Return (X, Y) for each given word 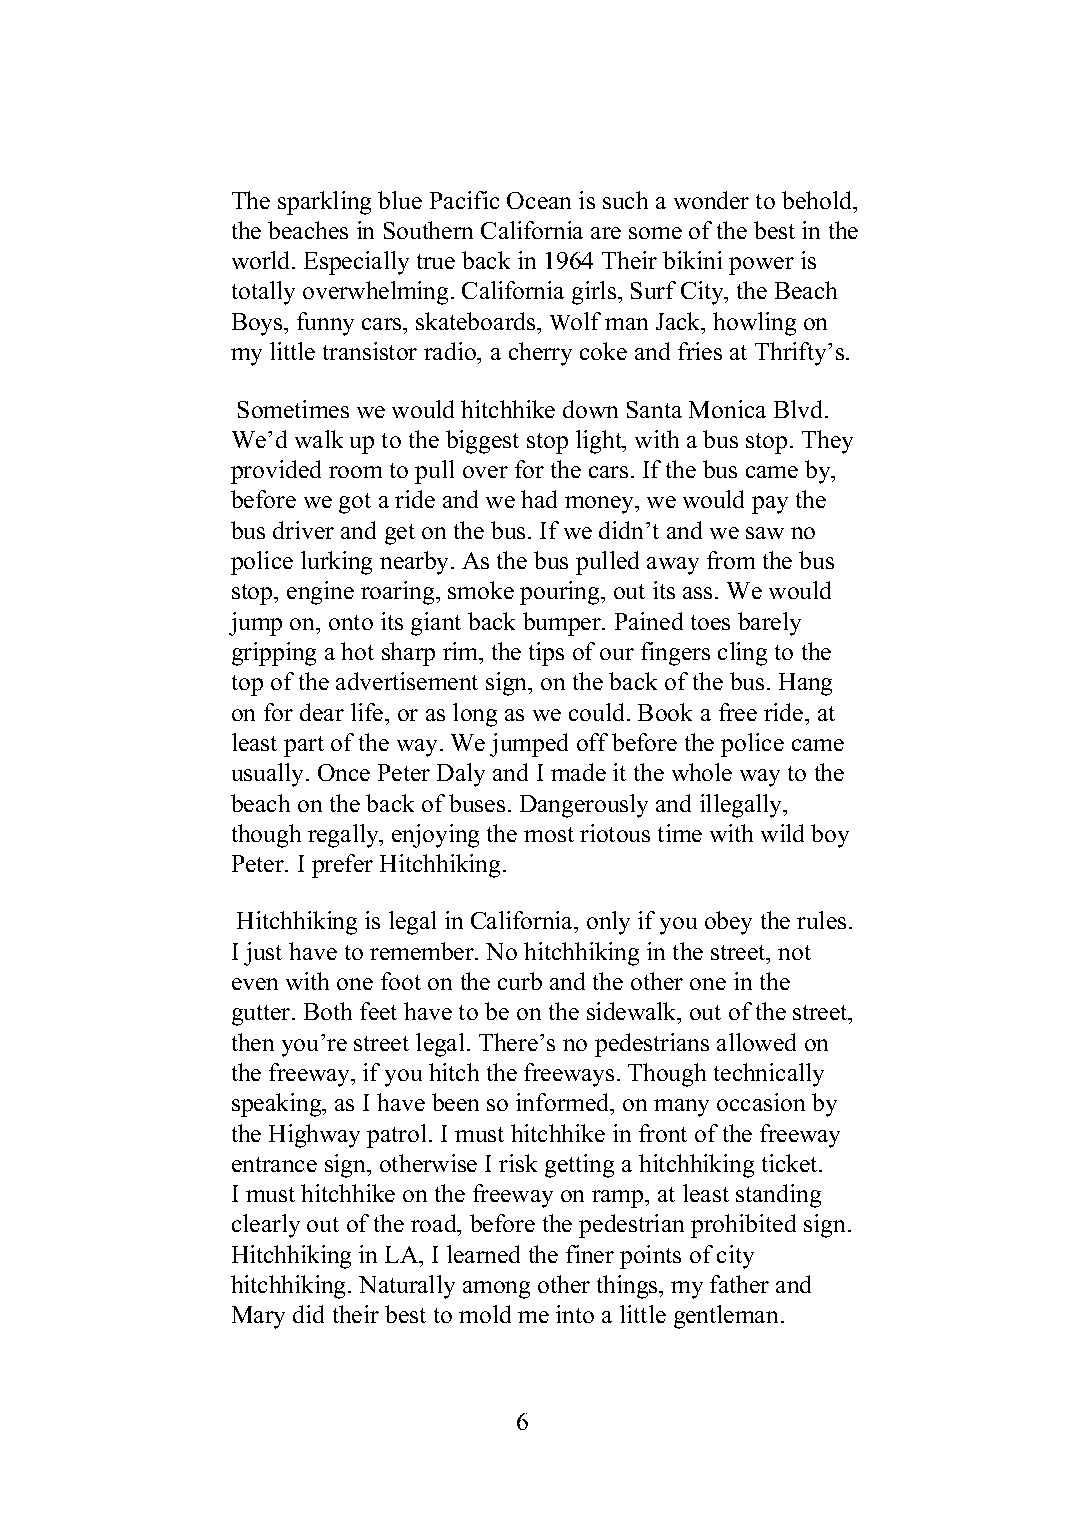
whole (702, 772)
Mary (258, 1317)
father (739, 1284)
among (496, 1290)
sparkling (324, 203)
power (761, 266)
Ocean (539, 200)
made (578, 772)
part (304, 746)
